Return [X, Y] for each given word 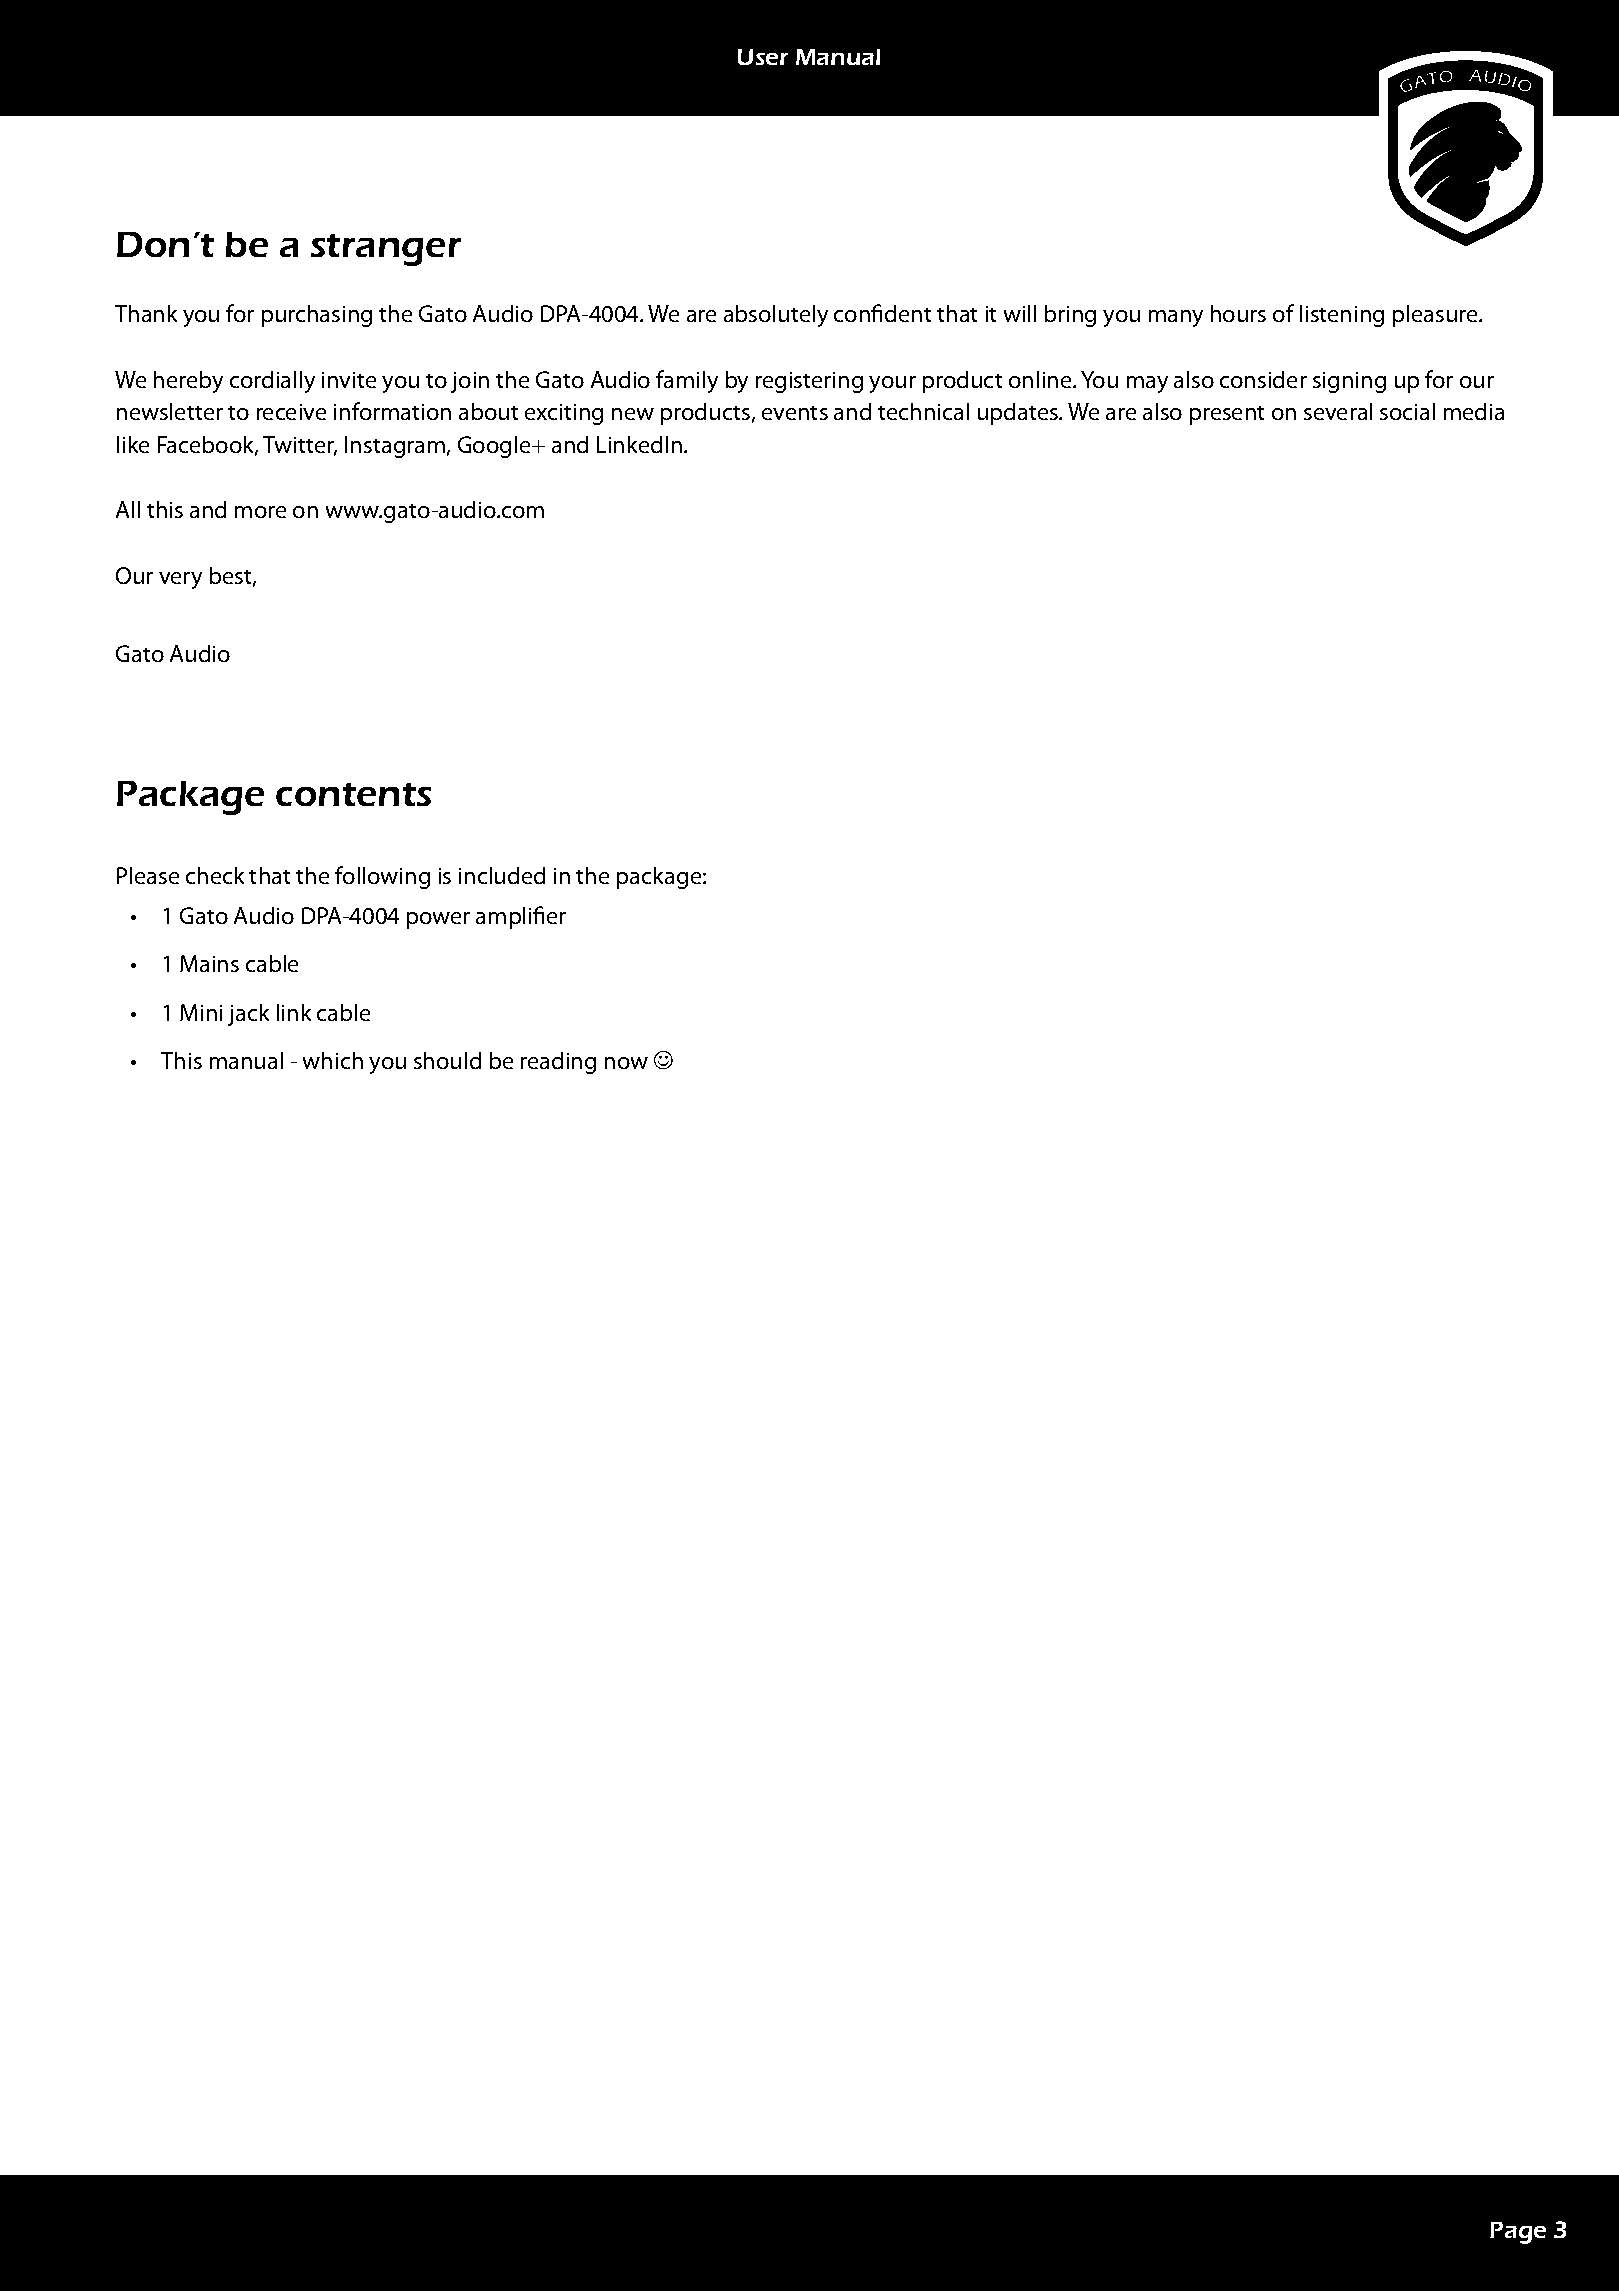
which [333, 1060]
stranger [386, 250]
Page [1518, 2233]
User [763, 57]
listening [1342, 316]
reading [558, 1063]
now [626, 1063]
